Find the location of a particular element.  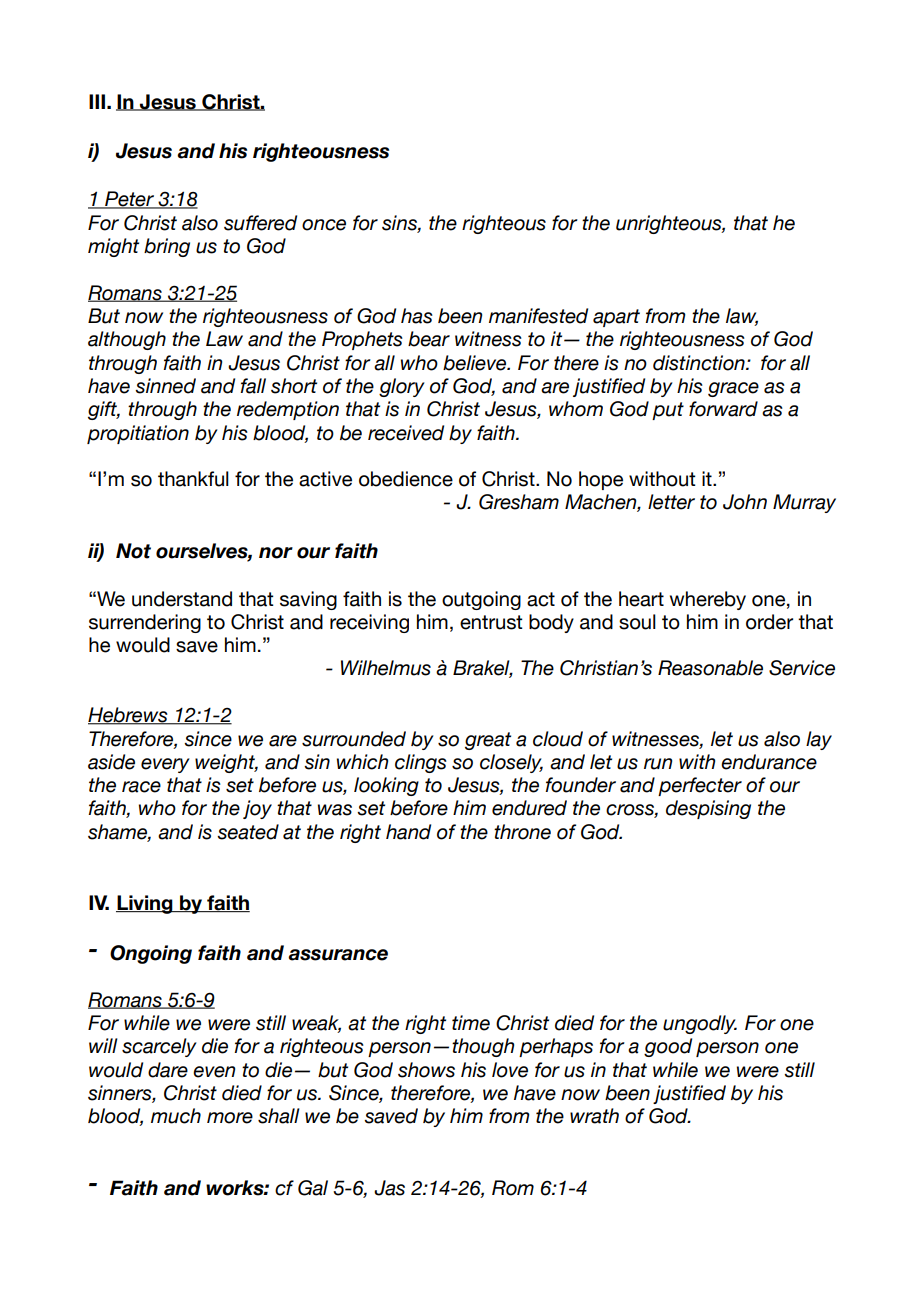

despising is located at coordinates (708, 809).
